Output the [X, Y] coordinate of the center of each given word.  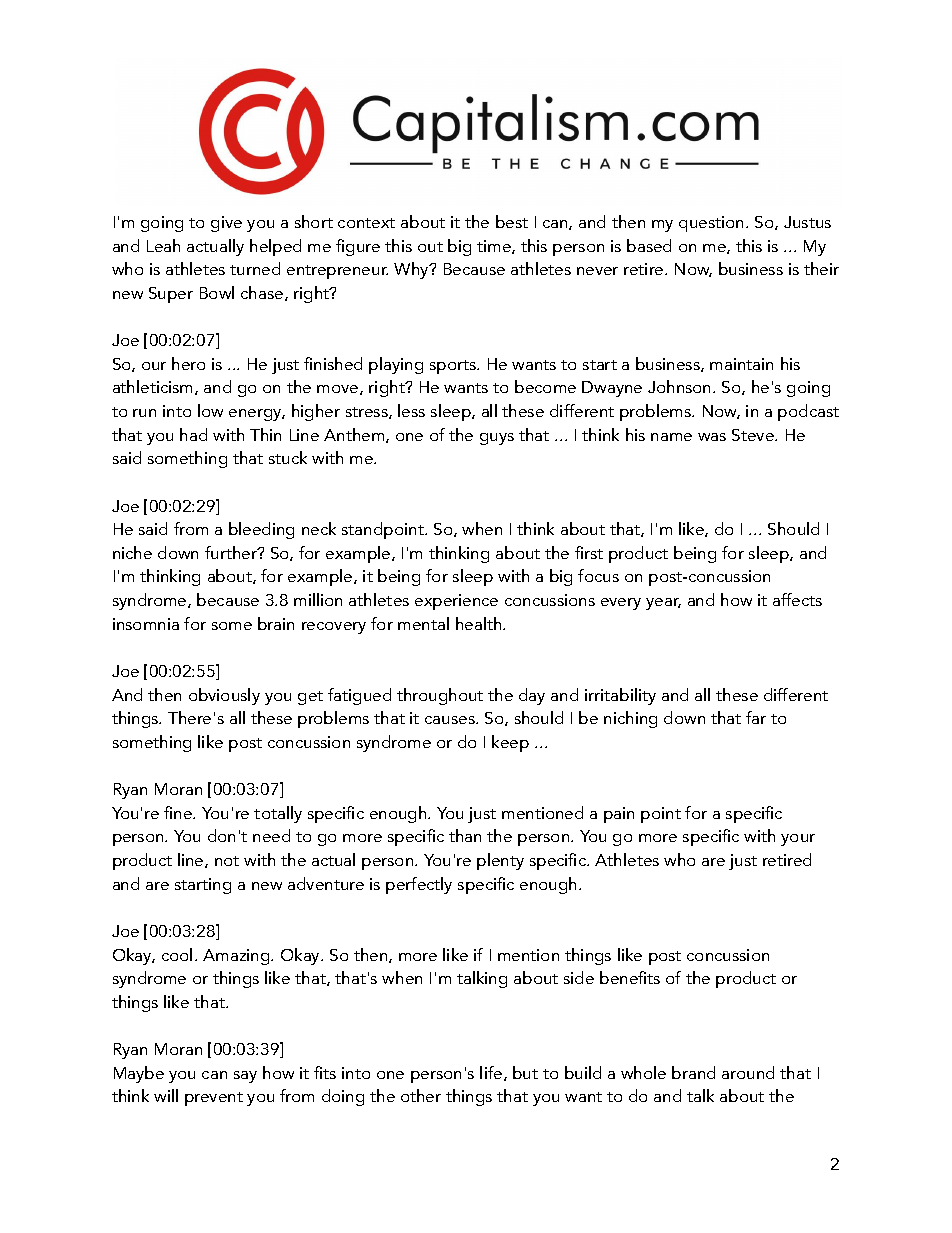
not [227, 861]
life [492, 1073]
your [798, 840]
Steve [754, 435]
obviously [224, 696]
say [245, 1077]
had [193, 434]
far [756, 717]
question [713, 224]
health [480, 623]
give [226, 224]
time [495, 247]
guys [497, 439]
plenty [500, 861]
